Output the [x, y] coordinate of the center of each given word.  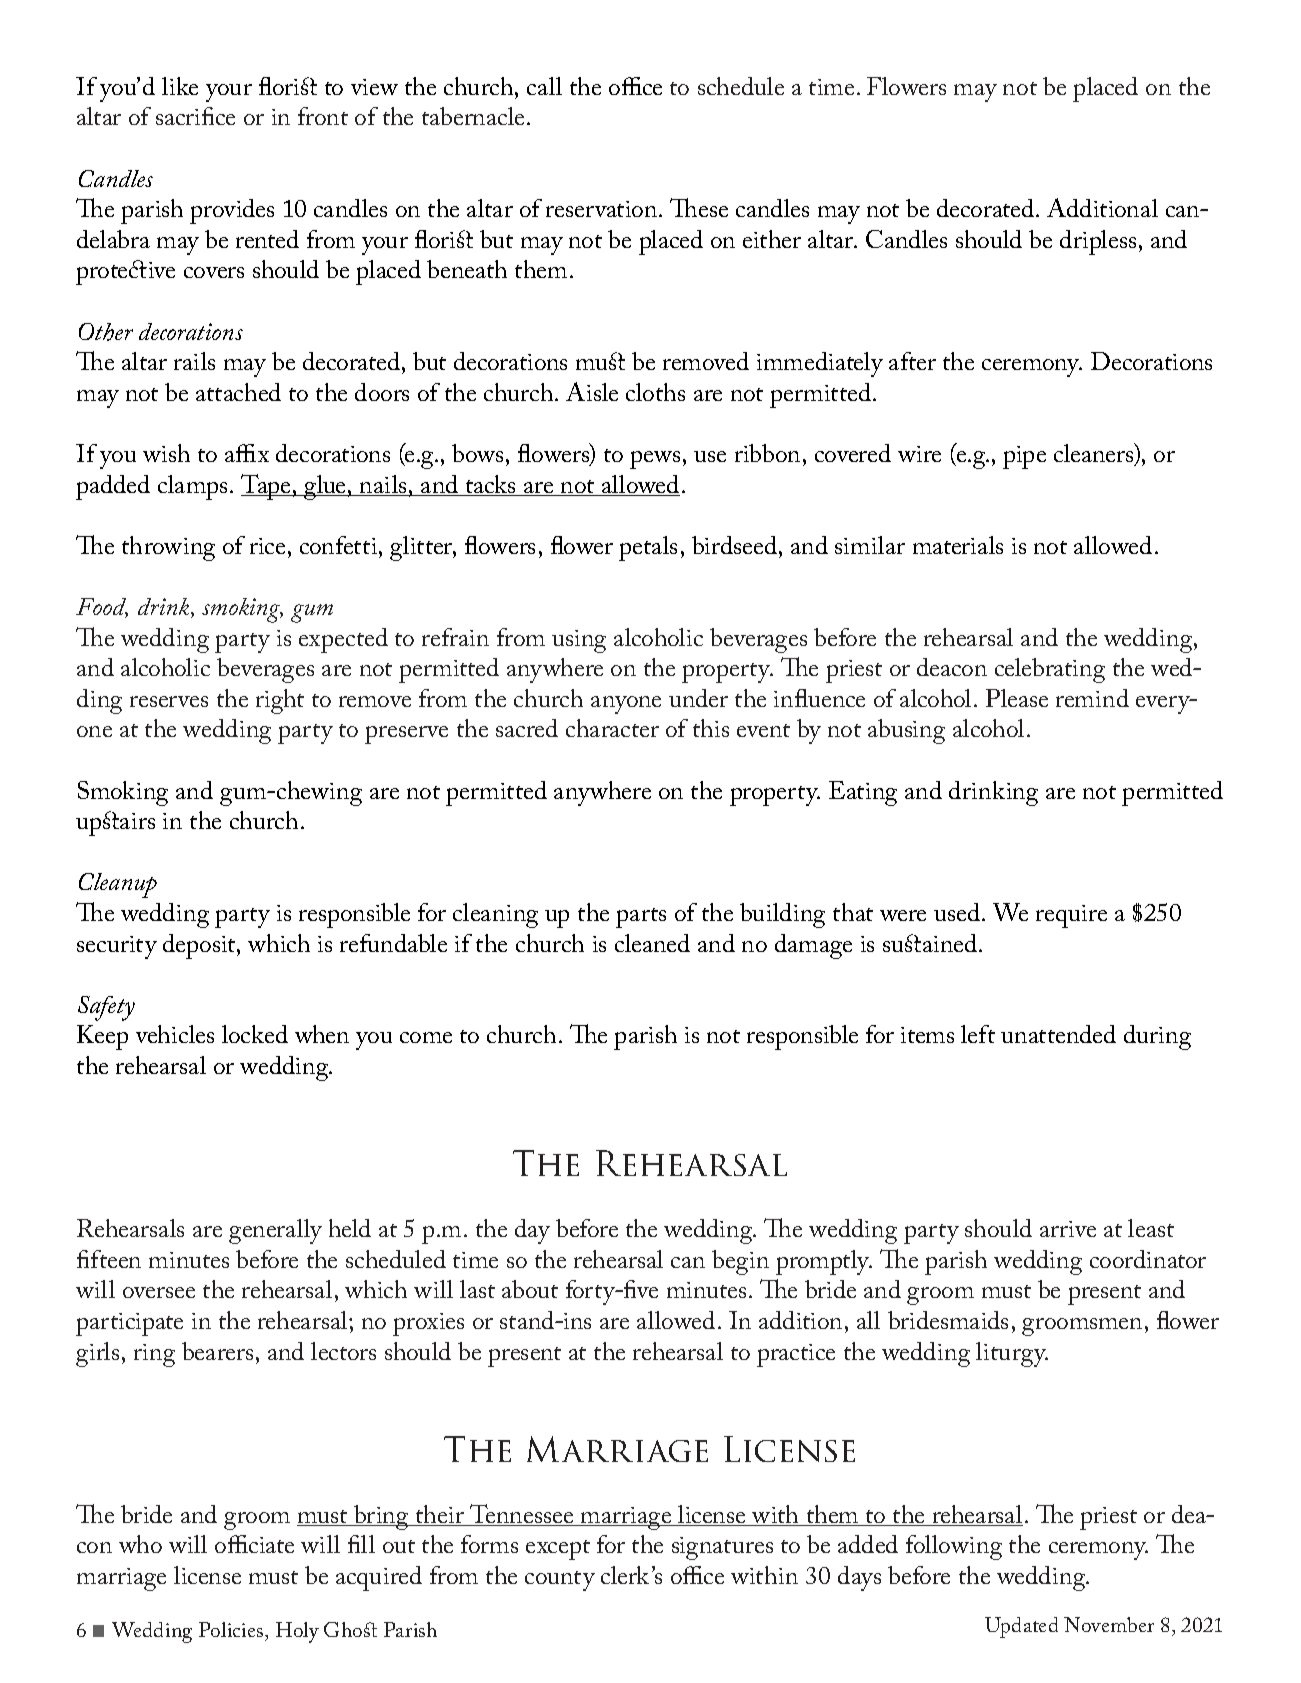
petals [648, 548]
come [426, 1037]
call [544, 86]
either [772, 239]
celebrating [1050, 670]
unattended [1058, 1034]
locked [255, 1034]
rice [267, 546]
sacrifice [195, 116]
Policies [232, 1629]
